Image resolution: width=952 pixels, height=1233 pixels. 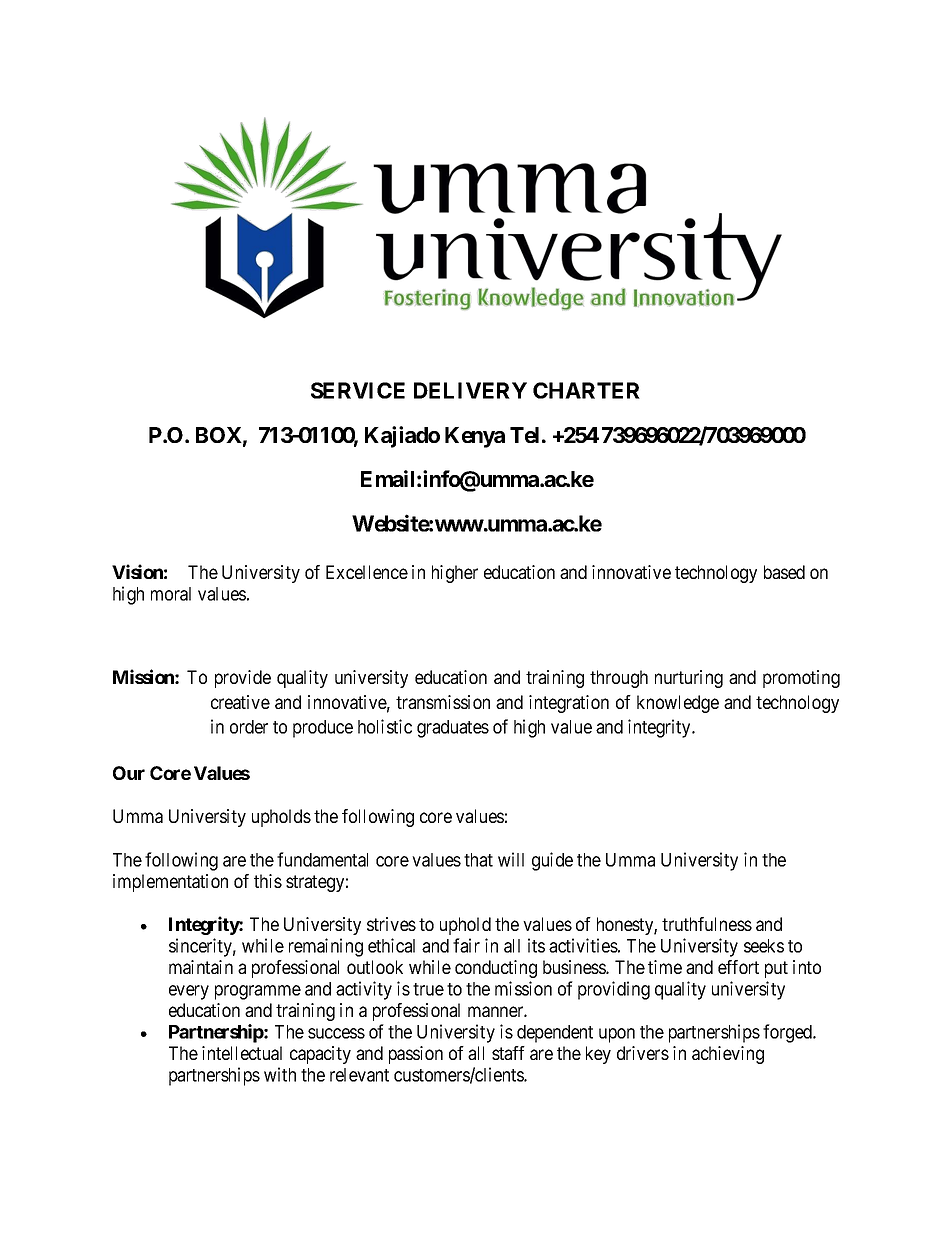 I want to click on staff, so click(x=508, y=1053).
